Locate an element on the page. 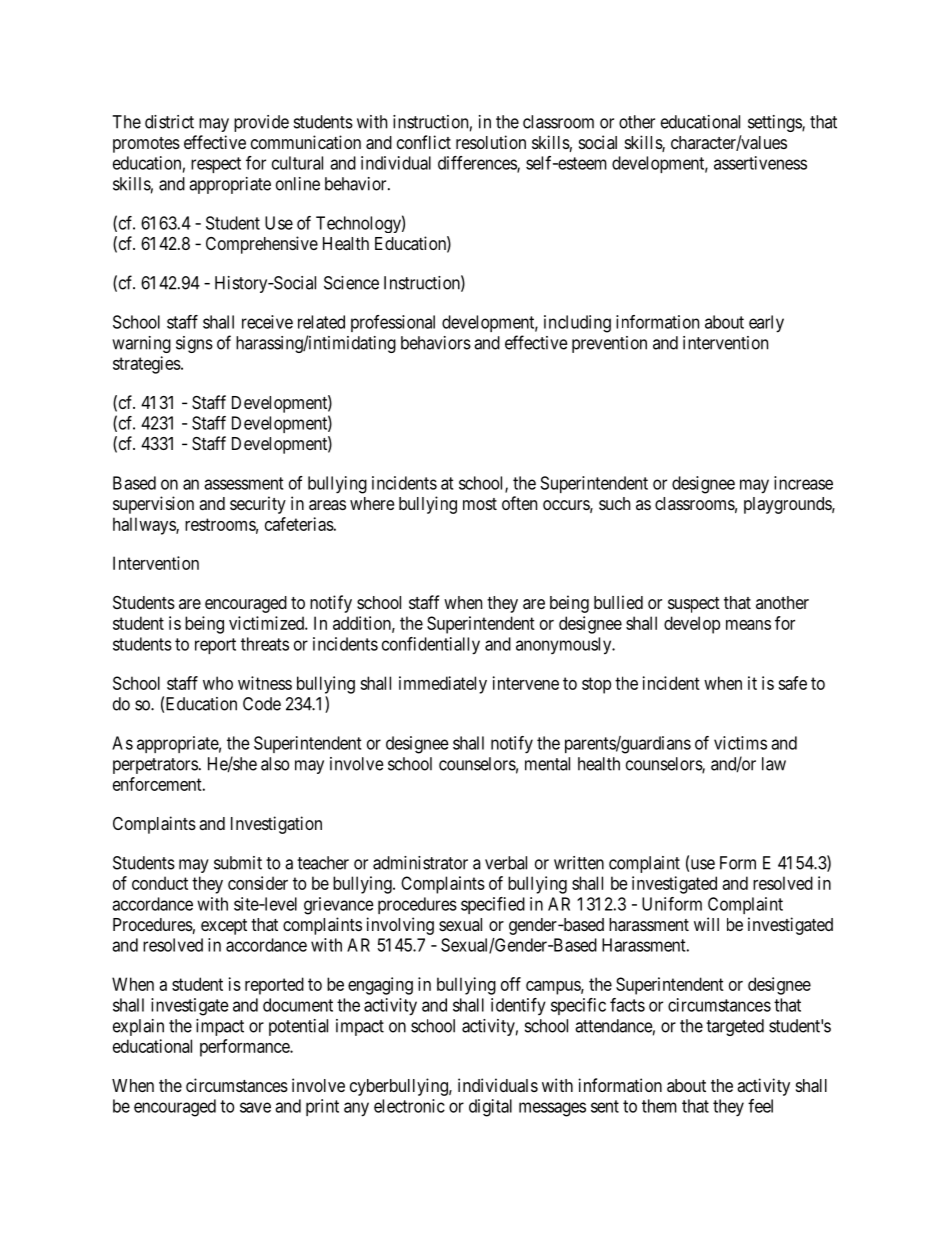  confidentially is located at coordinates (431, 646).
